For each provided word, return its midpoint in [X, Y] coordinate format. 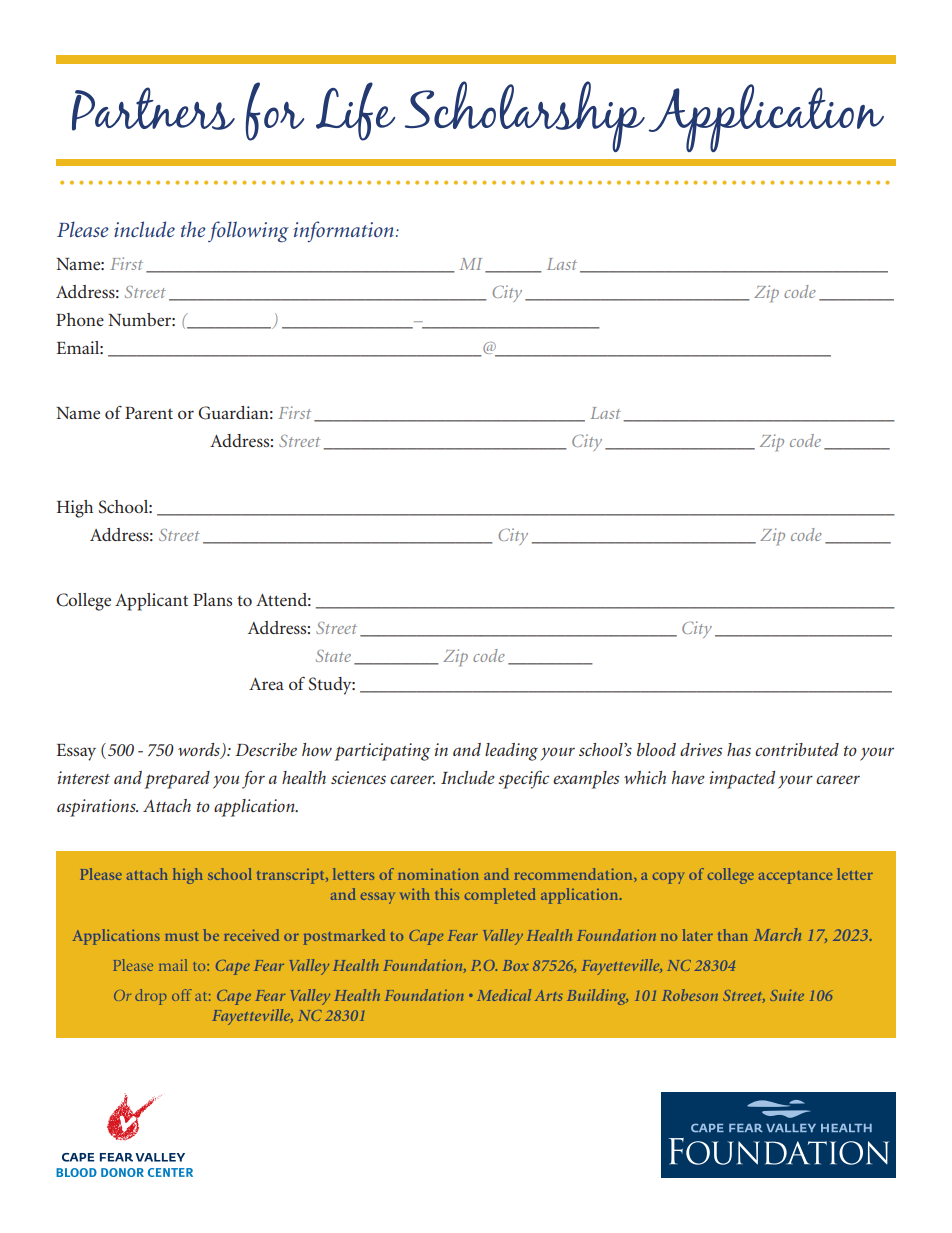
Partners [153, 109]
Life [355, 111]
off [182, 995]
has [739, 749]
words [200, 750]
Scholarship [525, 116]
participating [382, 752]
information [343, 231]
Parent [149, 413]
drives [701, 749]
